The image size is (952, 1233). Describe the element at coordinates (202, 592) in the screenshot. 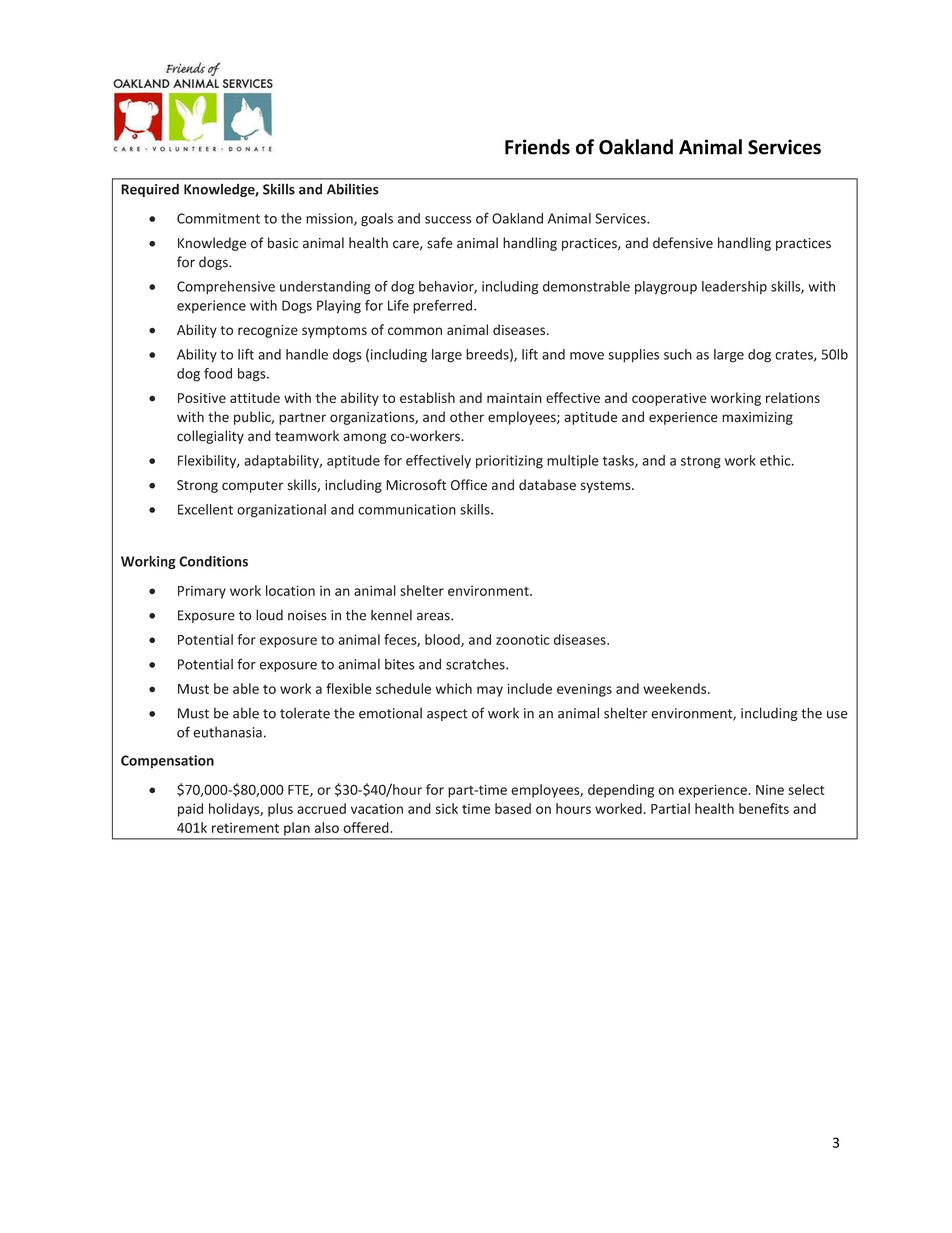

I see `Primary` at that location.
